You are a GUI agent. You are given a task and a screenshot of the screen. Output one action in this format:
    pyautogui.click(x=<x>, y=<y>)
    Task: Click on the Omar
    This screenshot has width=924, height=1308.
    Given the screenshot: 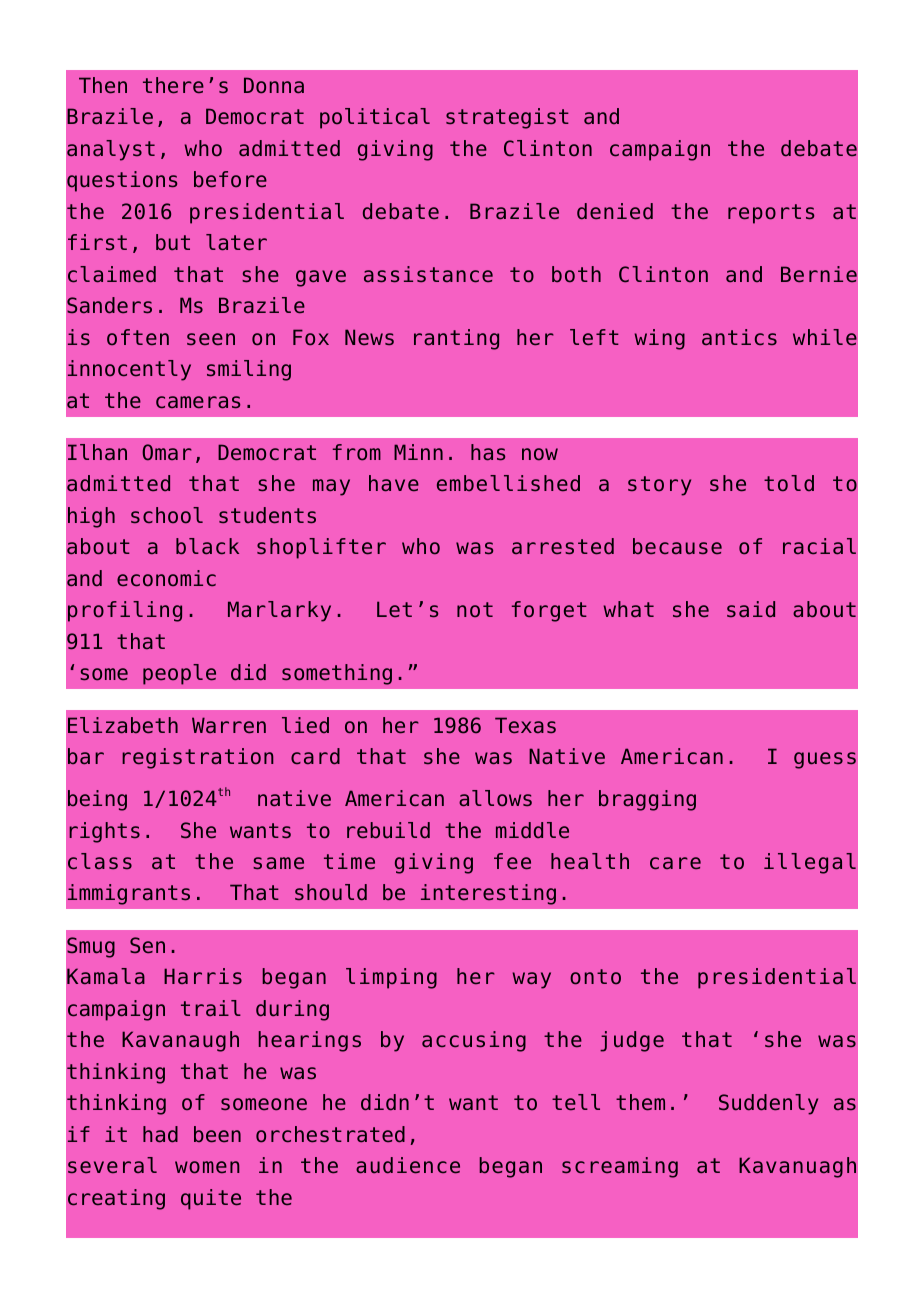 What is the action you would take?
    pyautogui.click(x=167, y=452)
